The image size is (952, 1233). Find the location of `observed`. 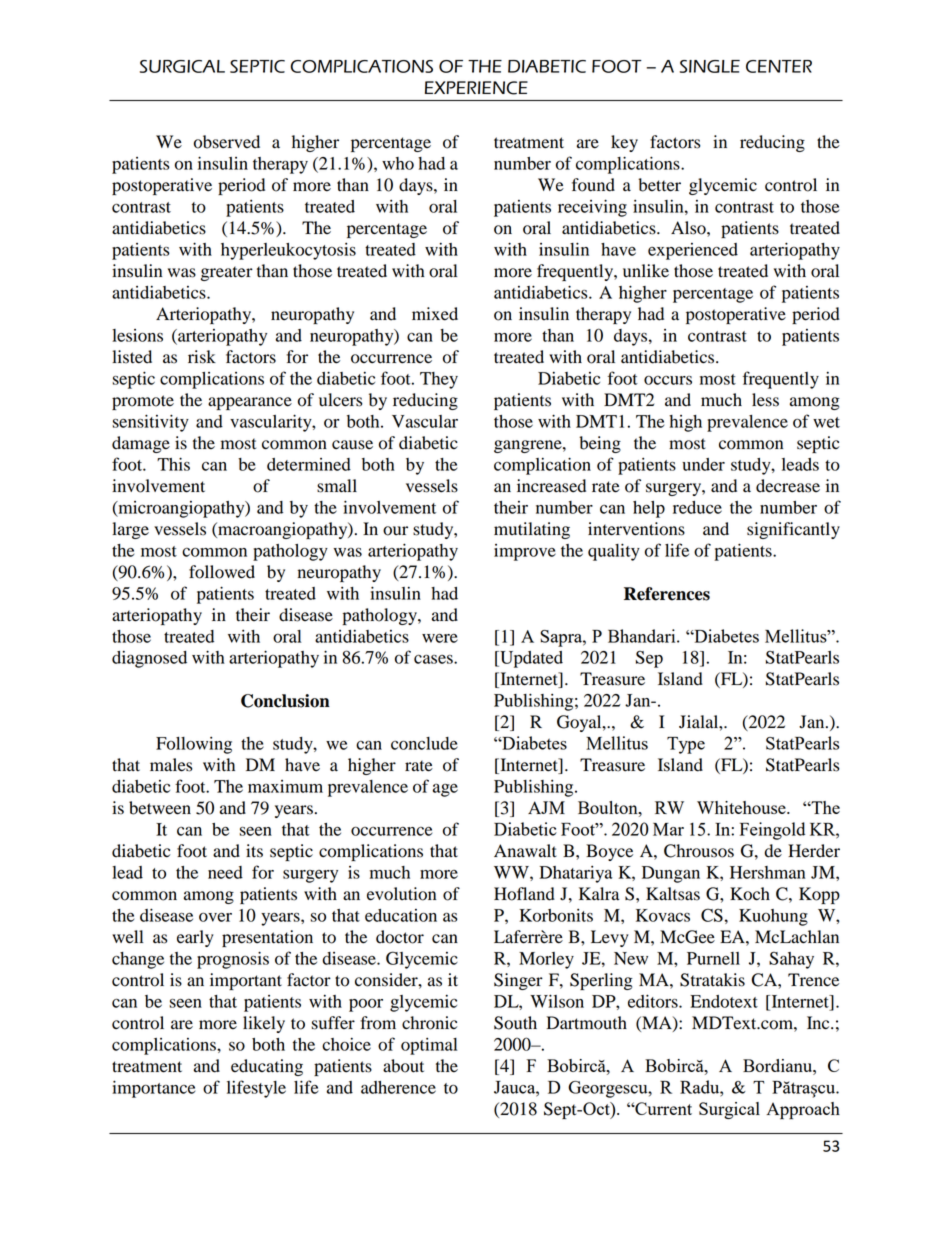

observed is located at coordinates (227, 142).
